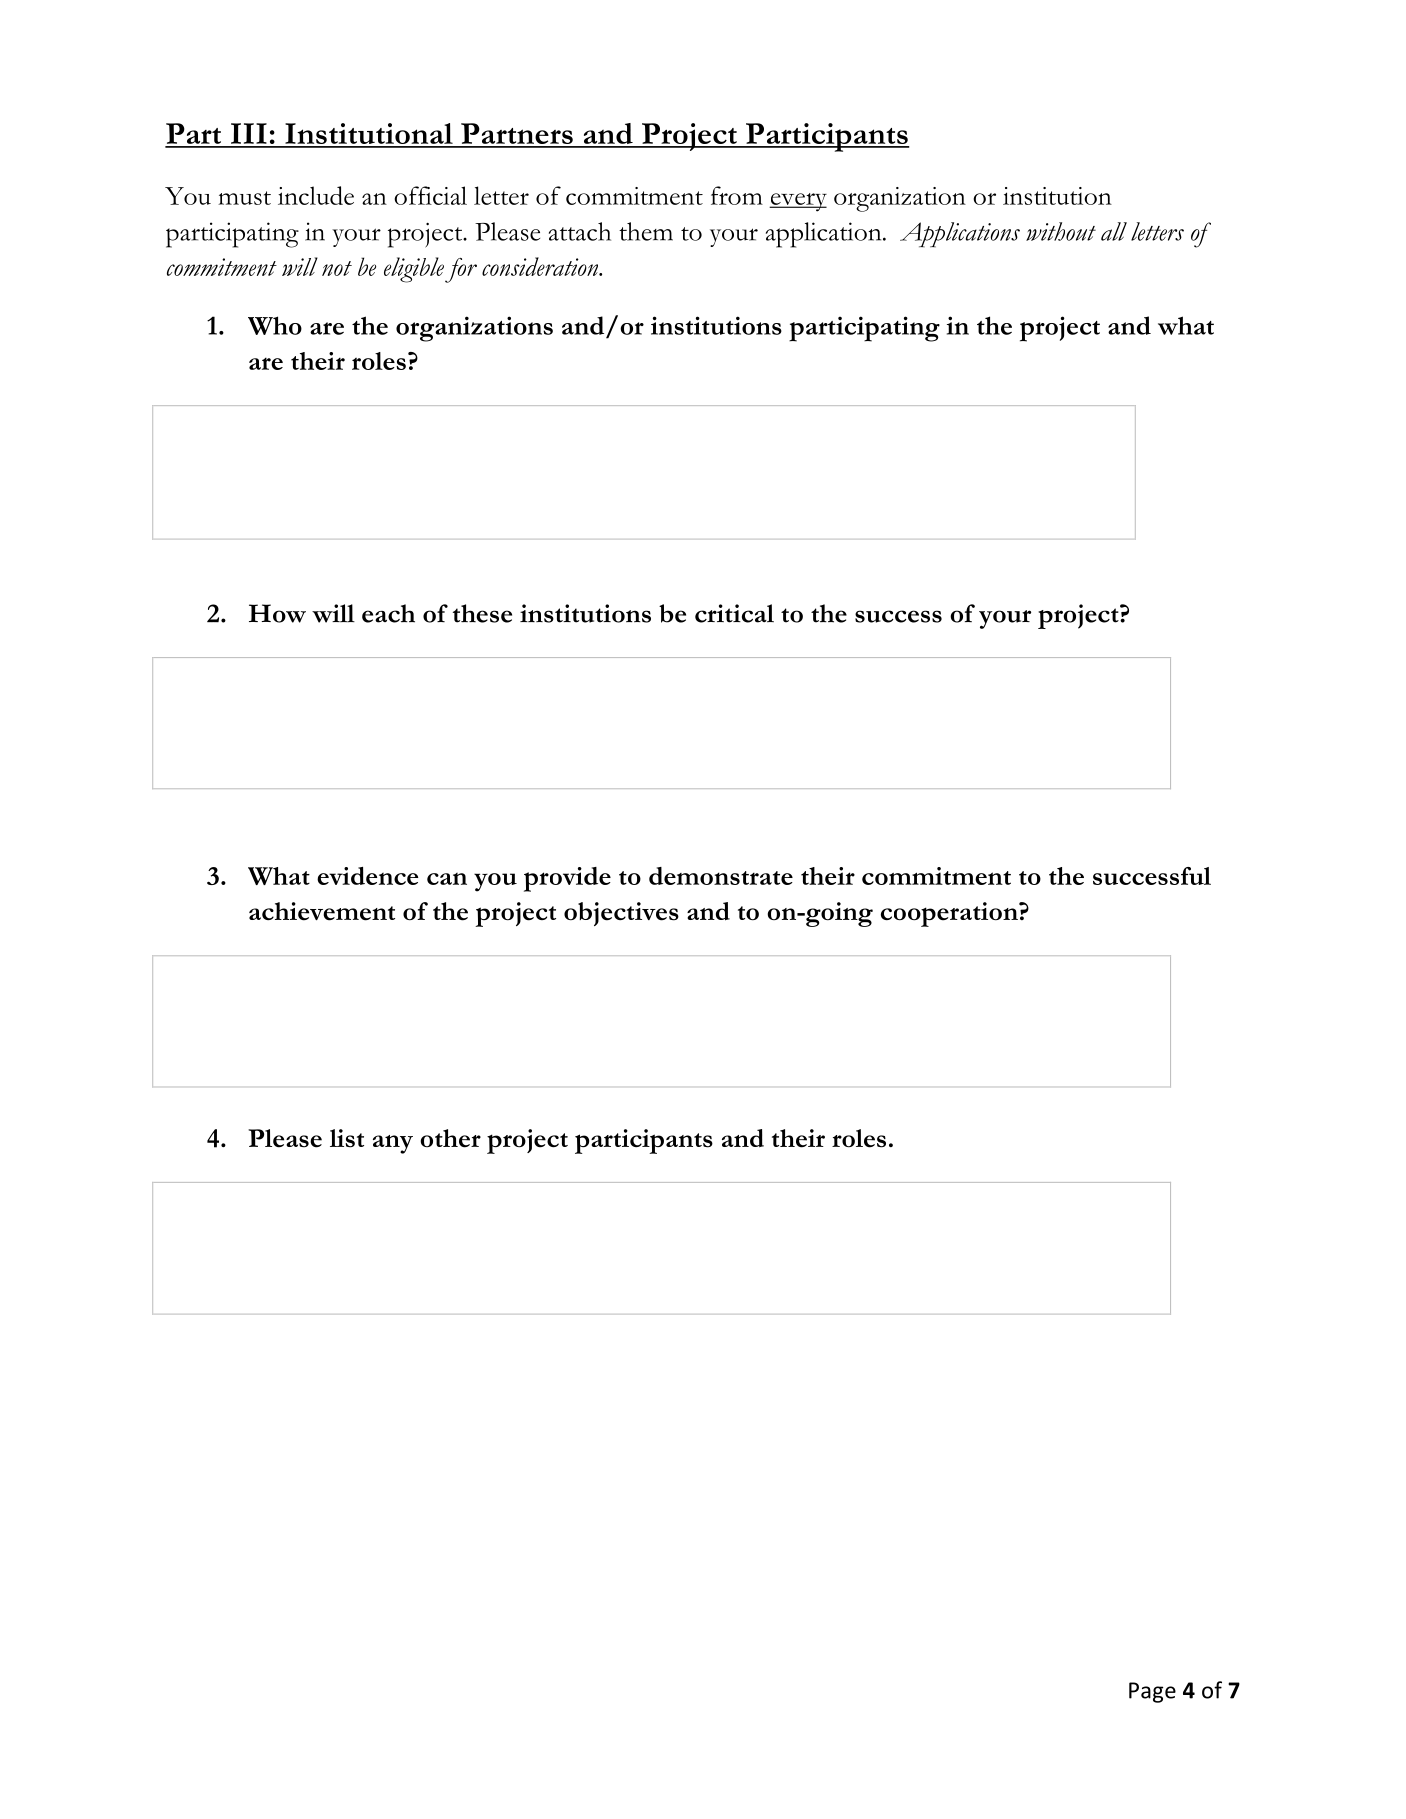  Describe the element at coordinates (1061, 231) in the image. I see `without` at that location.
